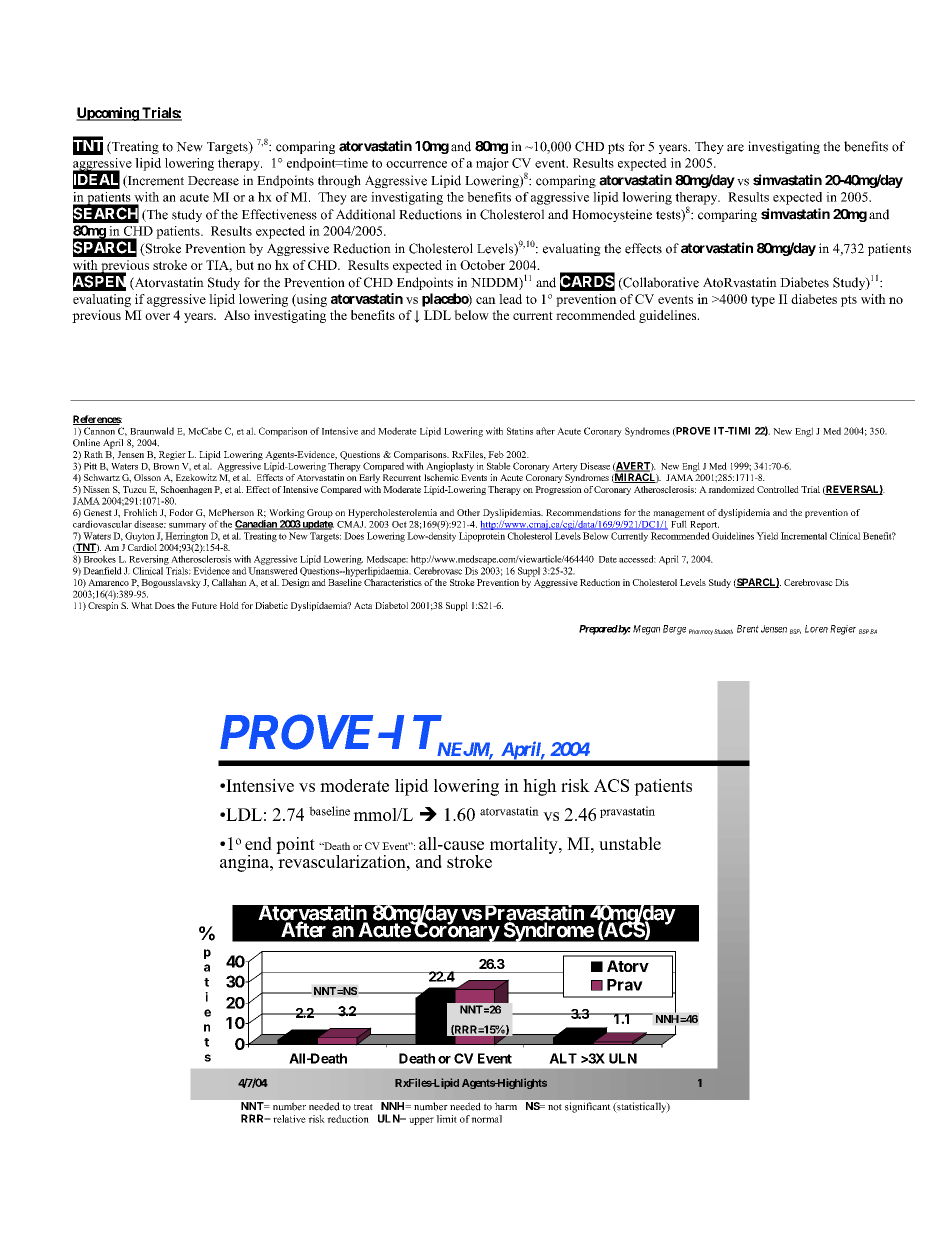 The width and height of the page is (952, 1233). What do you see at coordinates (157, 316) in the page?
I see `over` at bounding box center [157, 316].
